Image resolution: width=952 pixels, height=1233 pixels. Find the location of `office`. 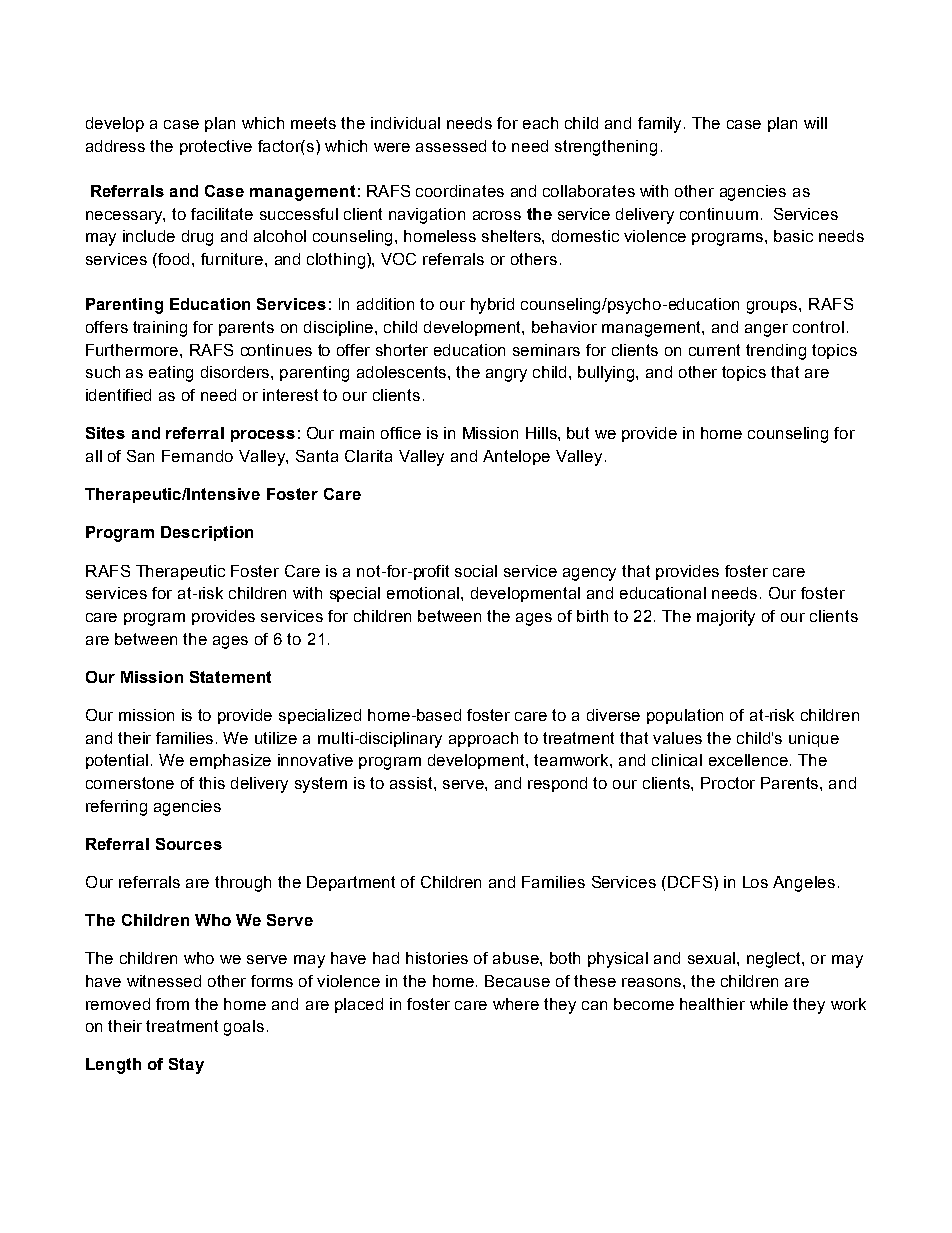

office is located at coordinates (401, 433).
